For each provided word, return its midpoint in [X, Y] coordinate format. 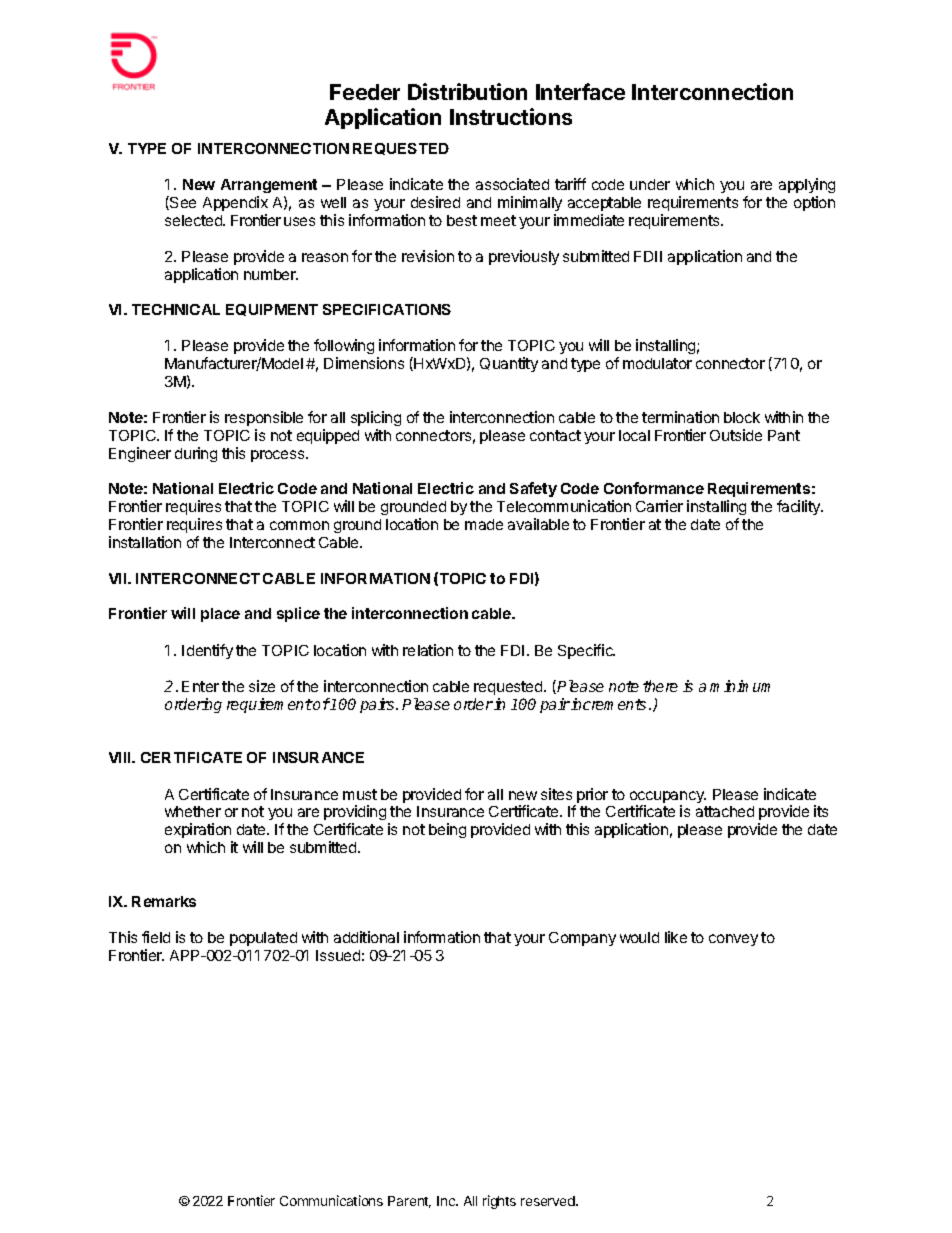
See [182, 203]
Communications [331, 1200]
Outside [736, 435]
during [196, 454]
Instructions [511, 116]
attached [725, 811]
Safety [533, 489]
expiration [199, 832]
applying [807, 187]
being [447, 830]
